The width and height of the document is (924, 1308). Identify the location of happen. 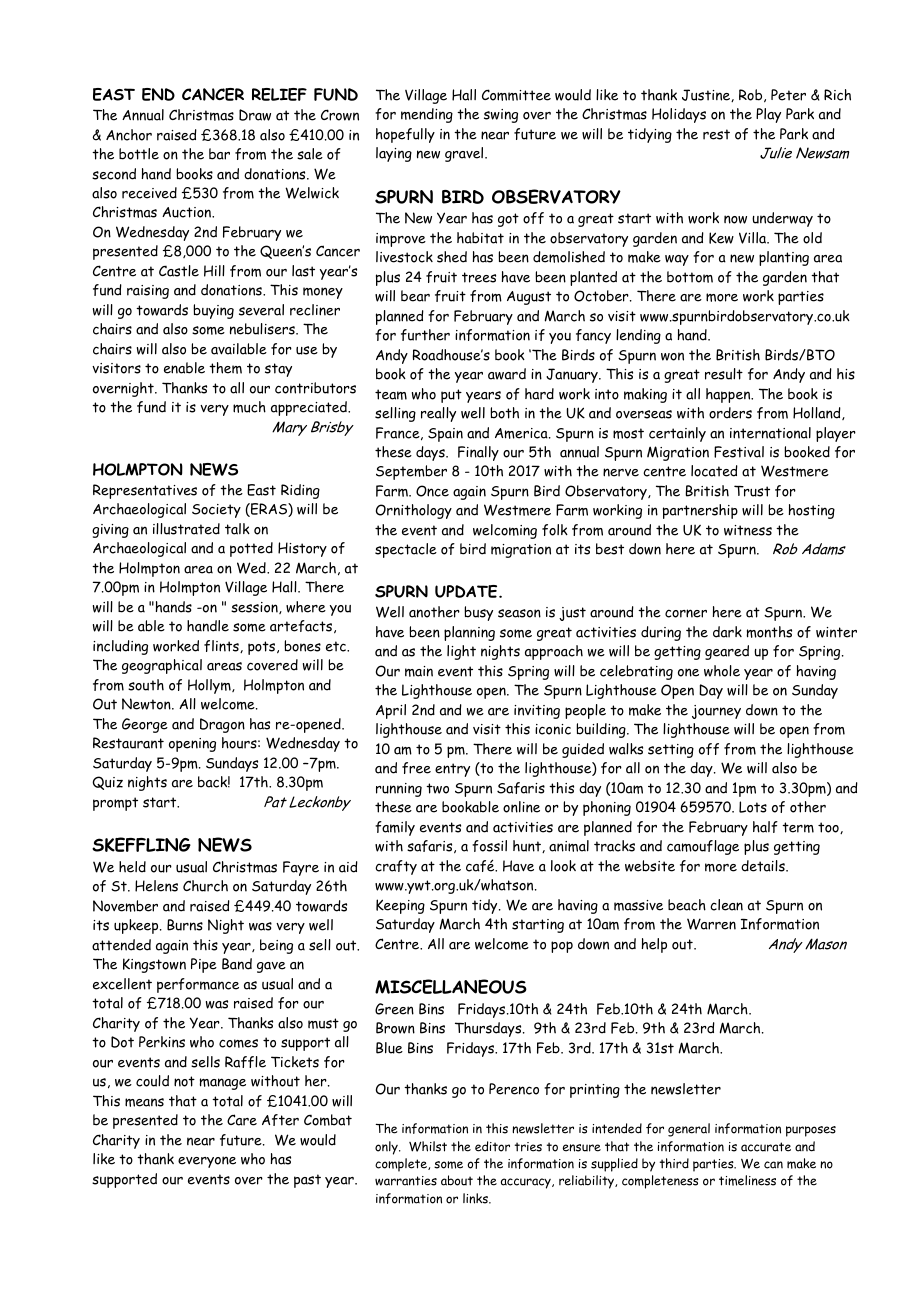
(729, 395).
